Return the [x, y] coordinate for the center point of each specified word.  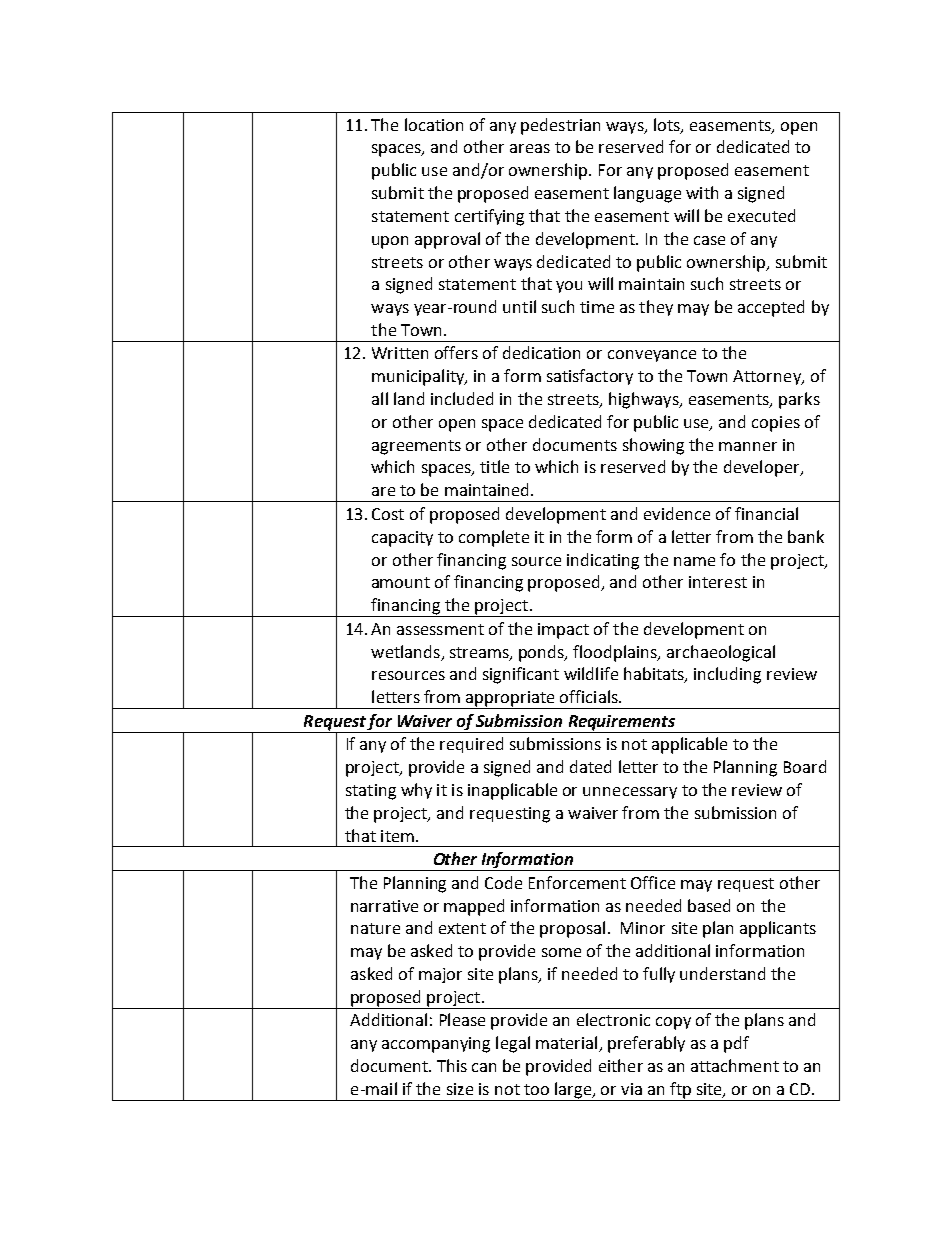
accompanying [436, 1045]
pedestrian [560, 126]
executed [761, 215]
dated [590, 766]
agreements [416, 447]
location [434, 124]
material [568, 1044]
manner [748, 446]
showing [653, 446]
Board [805, 766]
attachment [735, 1065]
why [416, 791]
